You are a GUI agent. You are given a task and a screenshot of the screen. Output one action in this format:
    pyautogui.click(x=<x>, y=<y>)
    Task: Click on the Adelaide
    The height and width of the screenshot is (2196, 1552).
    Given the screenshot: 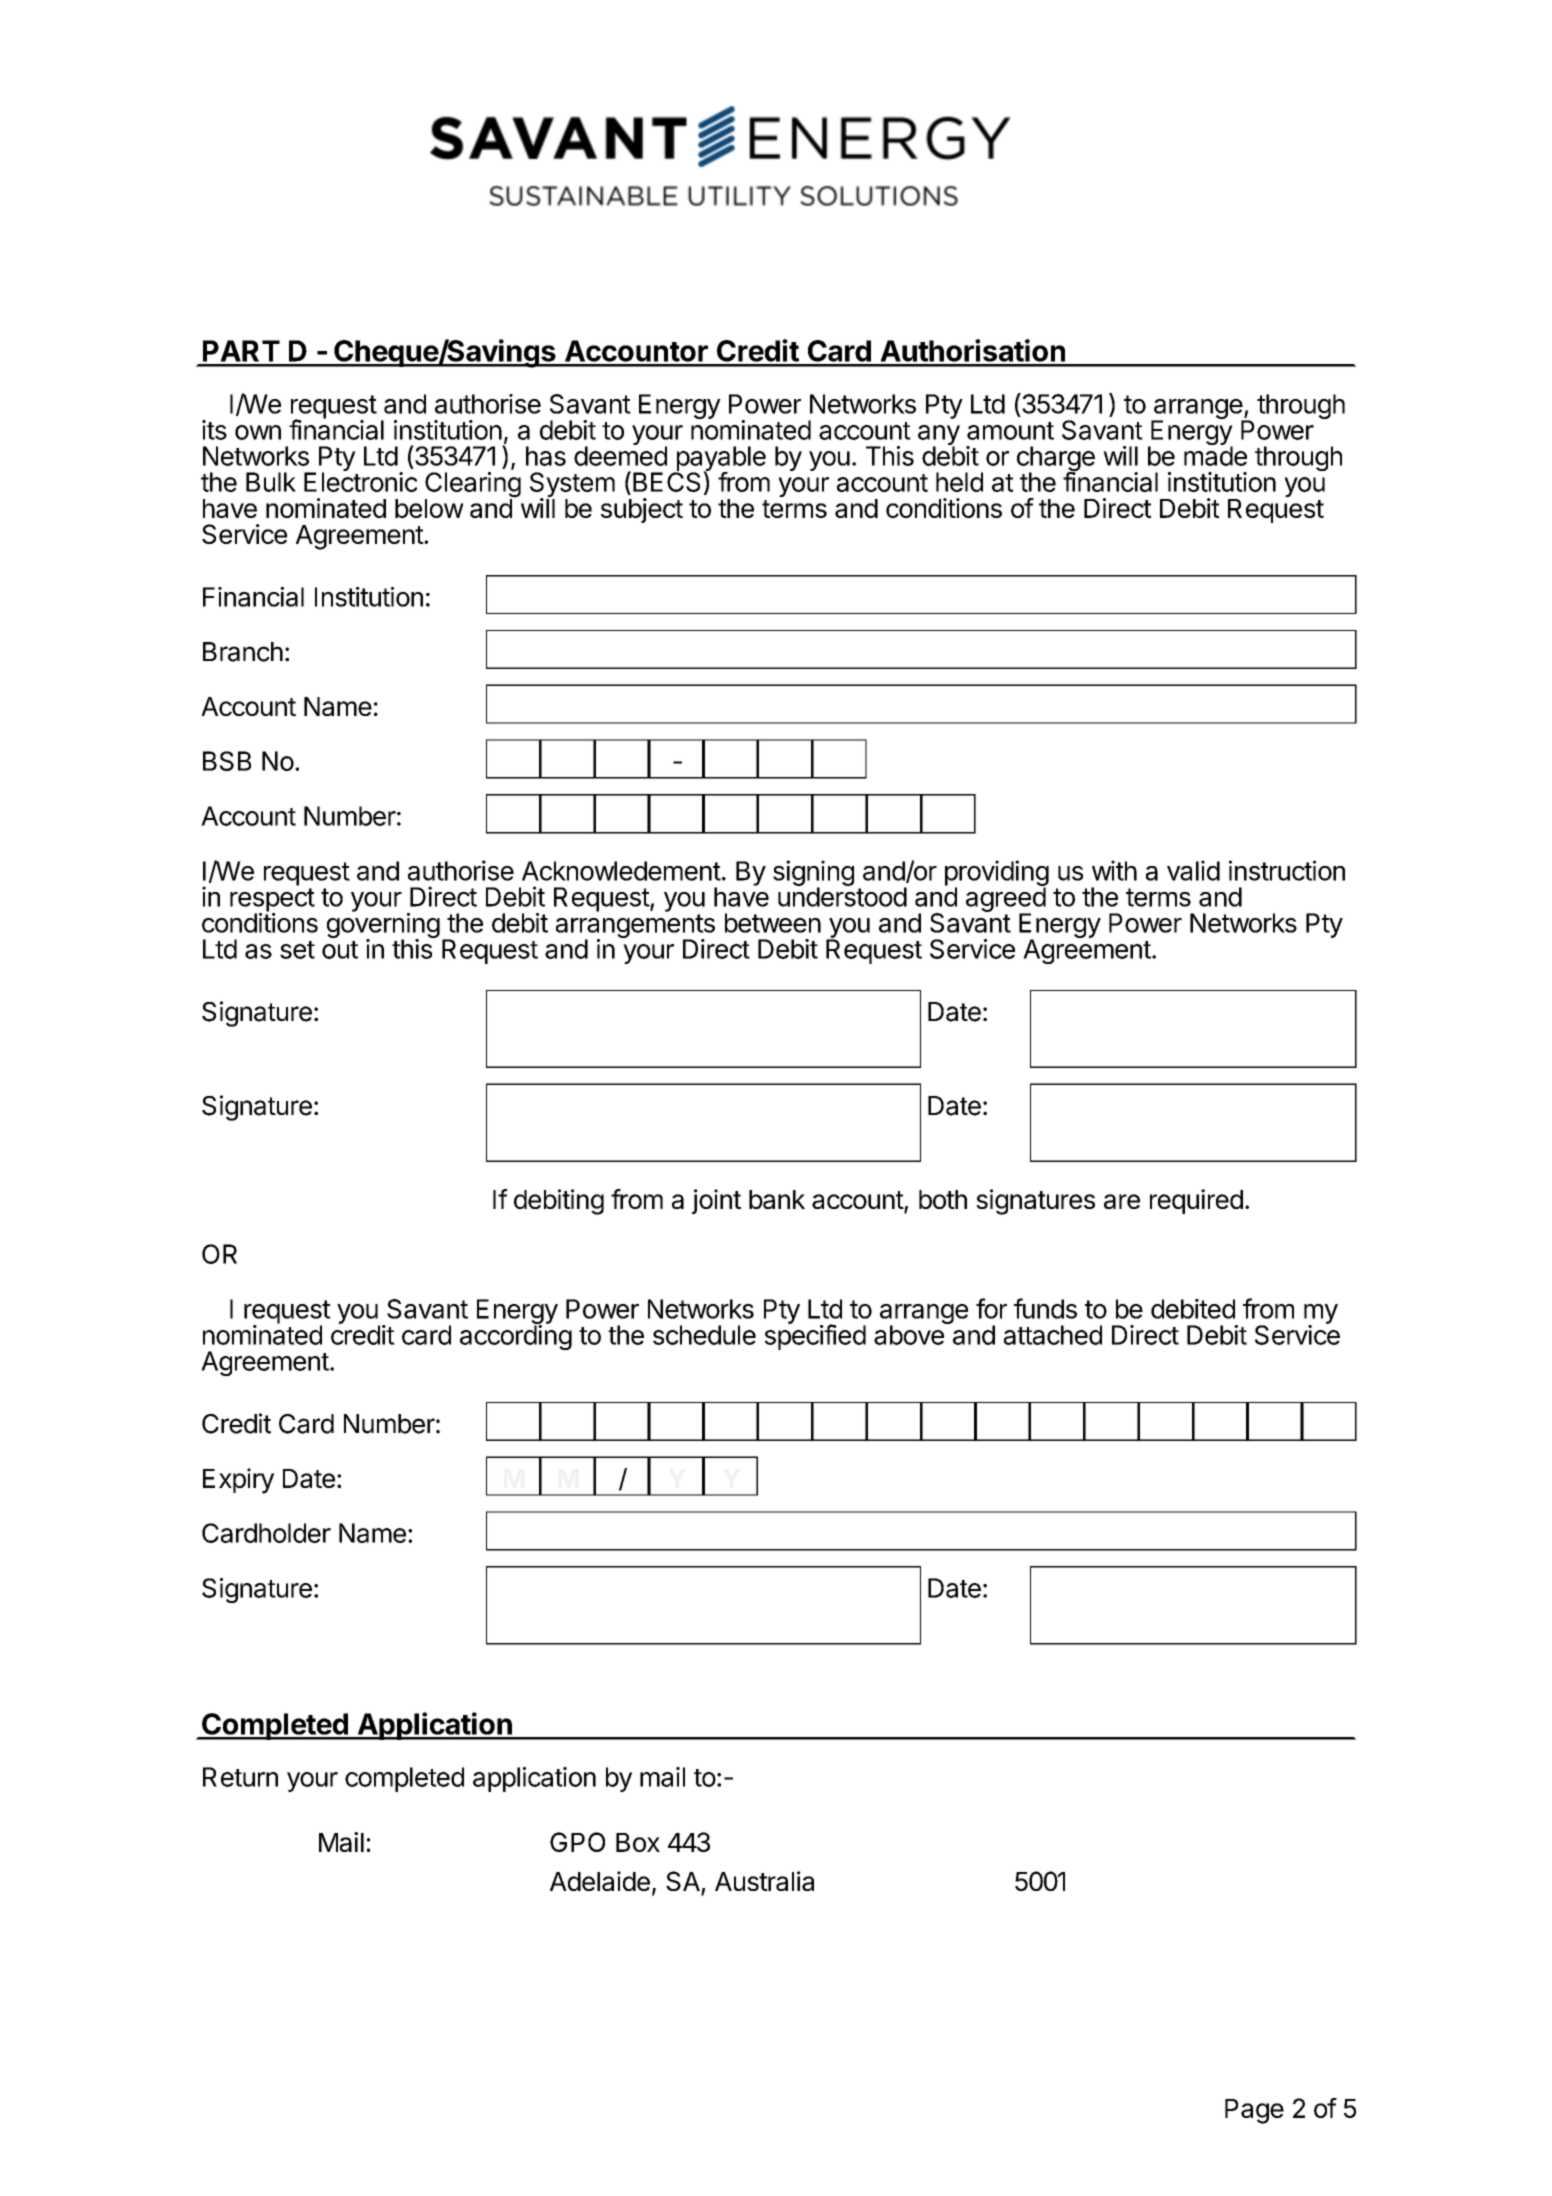 What is the action you would take?
    pyautogui.click(x=600, y=1881)
